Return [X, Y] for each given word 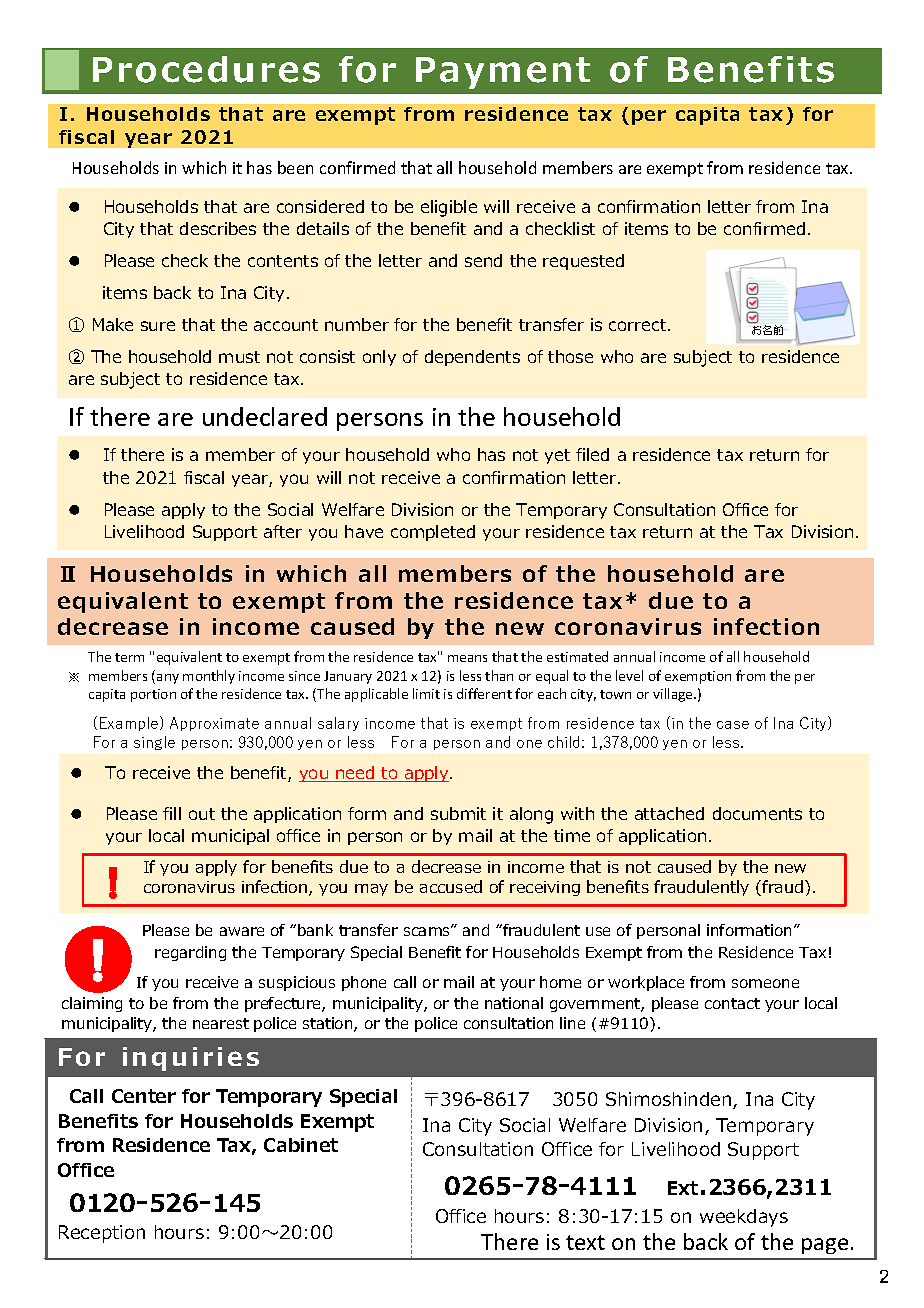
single [154, 743]
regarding [190, 953]
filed [592, 454]
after [283, 531]
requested [583, 262]
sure [158, 326]
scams [428, 930]
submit [458, 813]
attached [669, 813]
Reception [102, 1234]
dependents [472, 358]
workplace [646, 983]
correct [639, 325]
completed [433, 533]
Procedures [206, 69]
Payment [503, 73]
